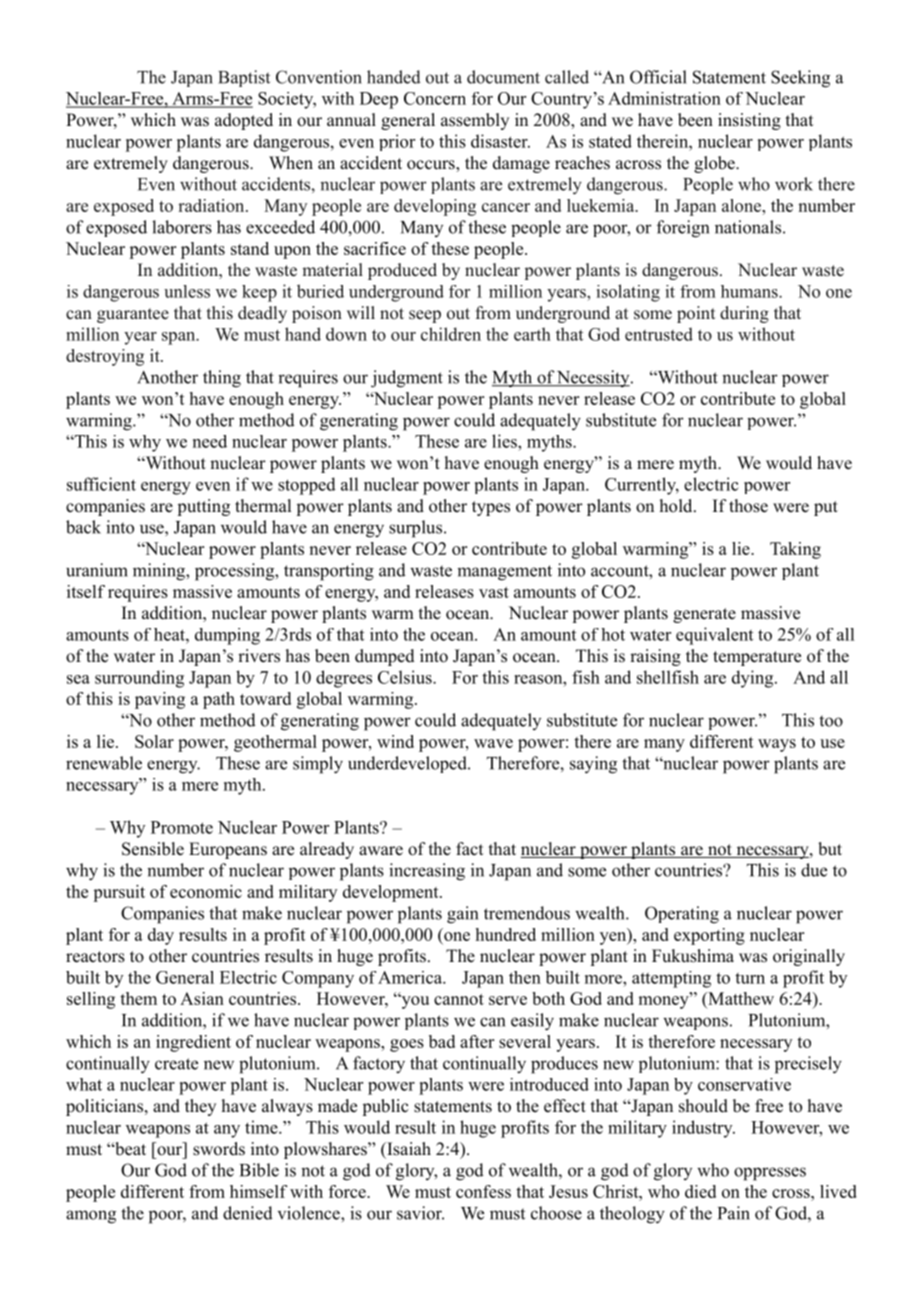  I want to click on confess, so click(483, 1191).
